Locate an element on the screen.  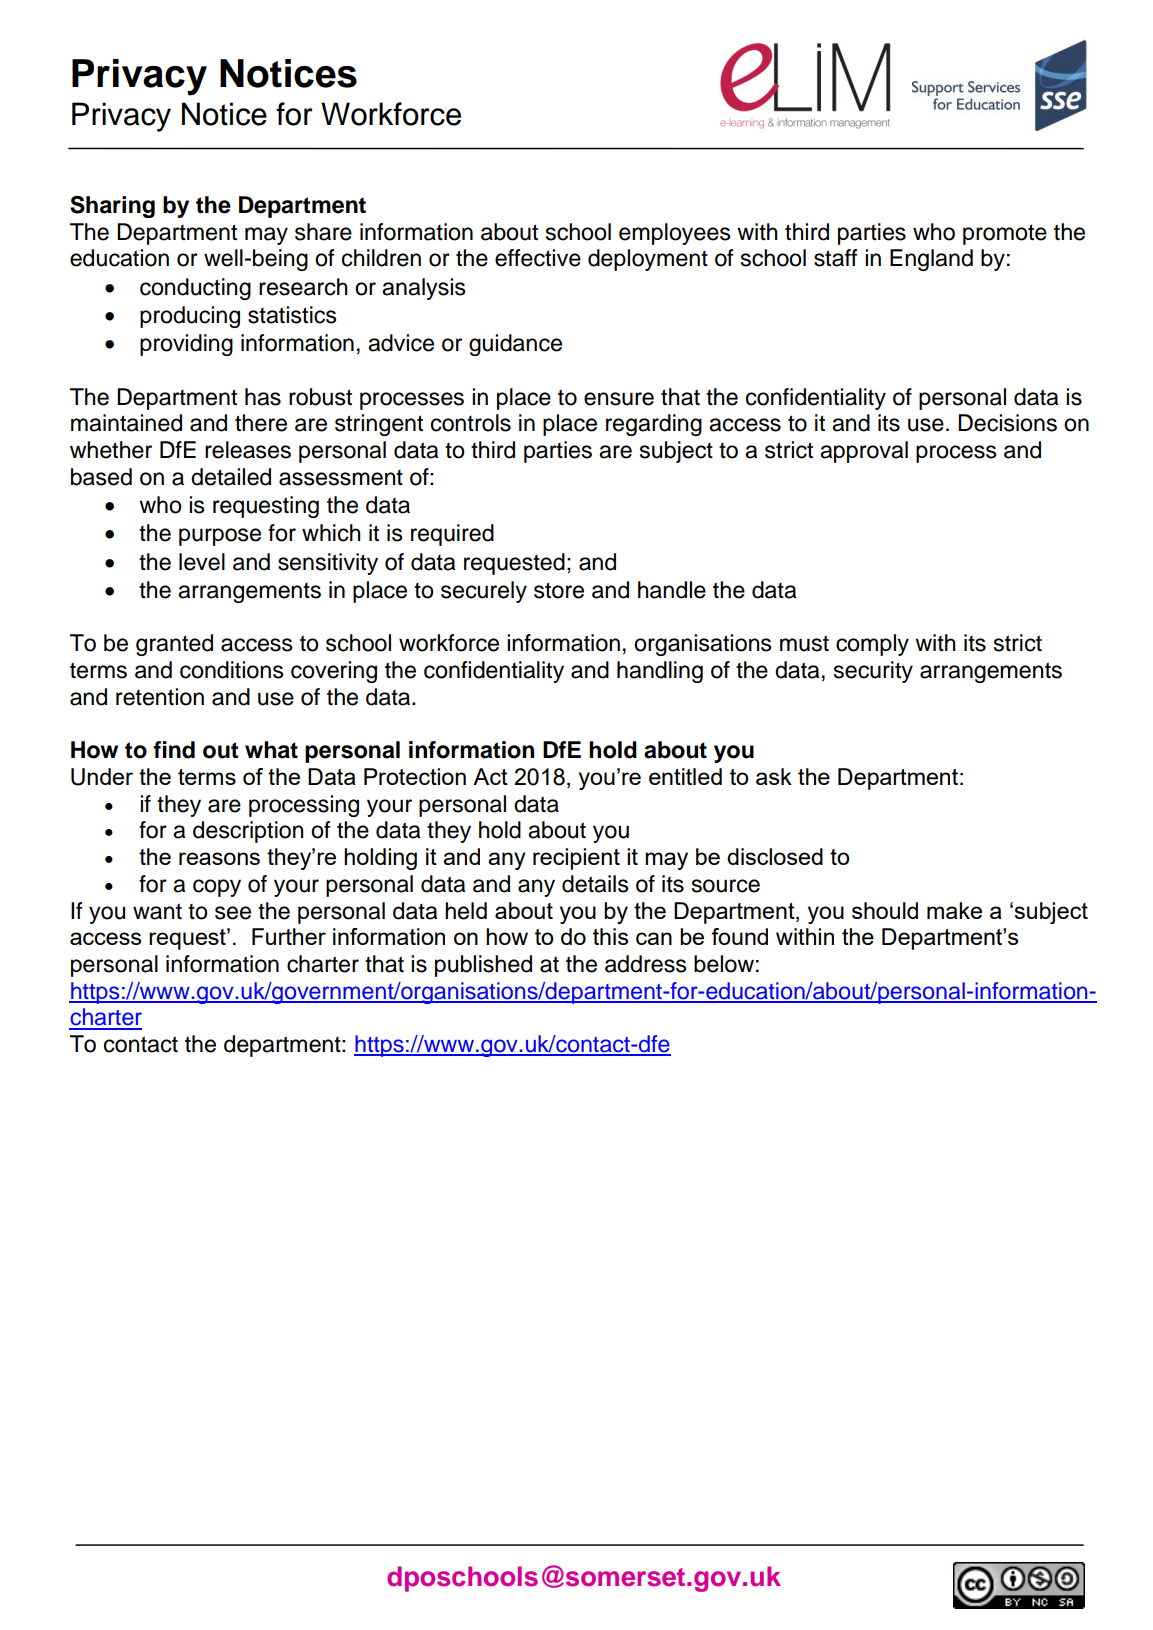
store is located at coordinates (559, 590).
